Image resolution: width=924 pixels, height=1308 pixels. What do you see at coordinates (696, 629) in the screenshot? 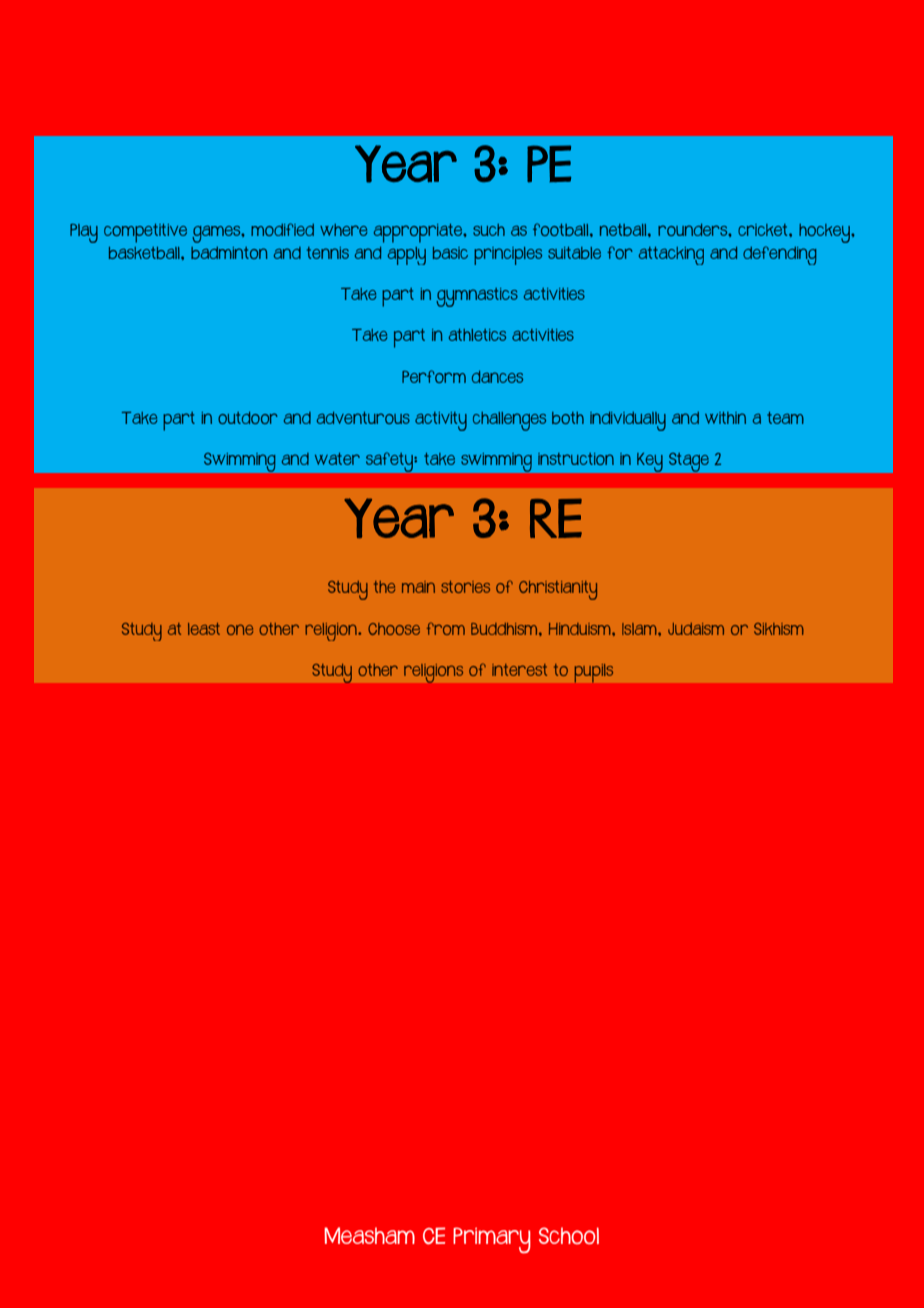
I see `Judaism` at bounding box center [696, 629].
